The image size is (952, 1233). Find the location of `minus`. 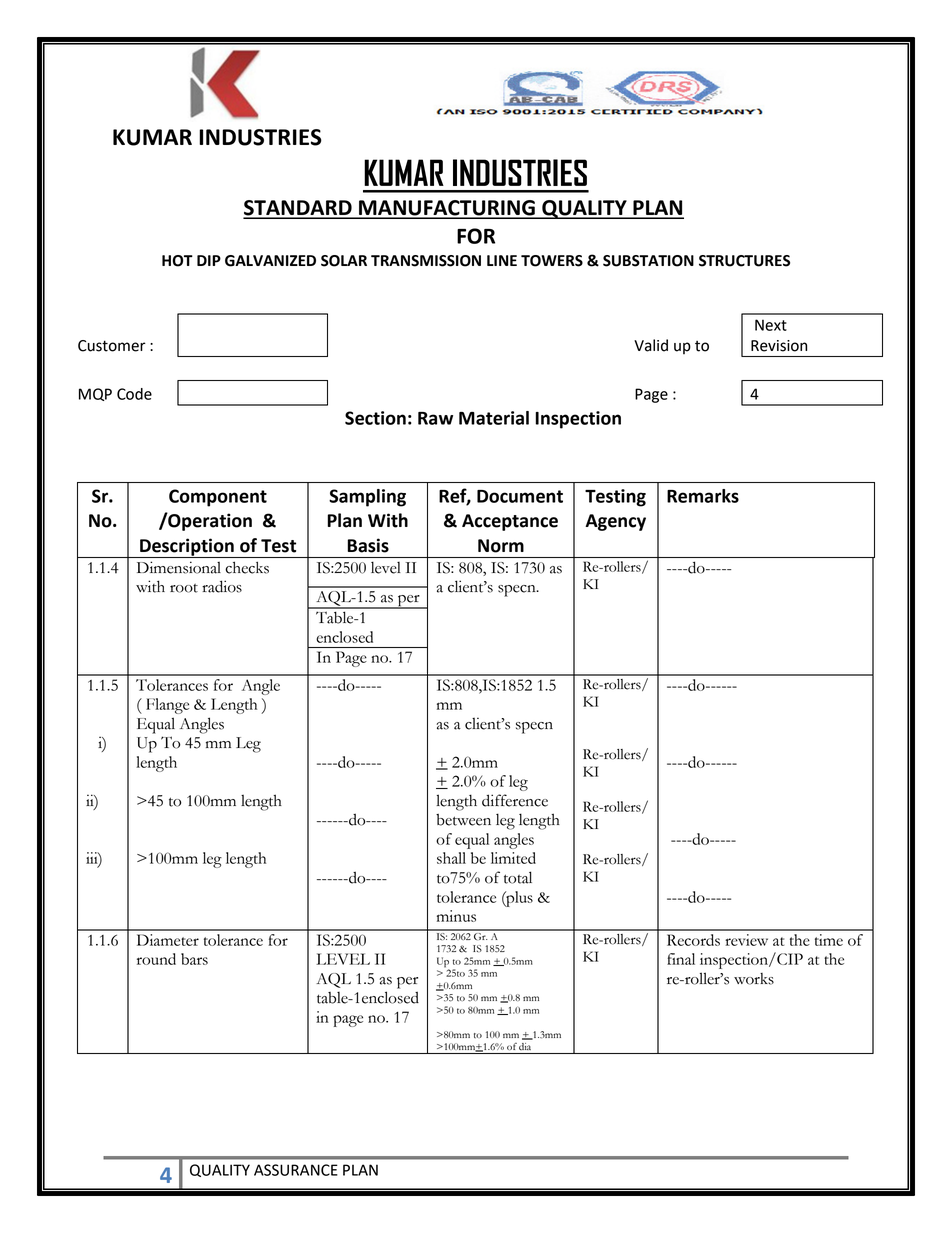

minus is located at coordinates (456, 916).
